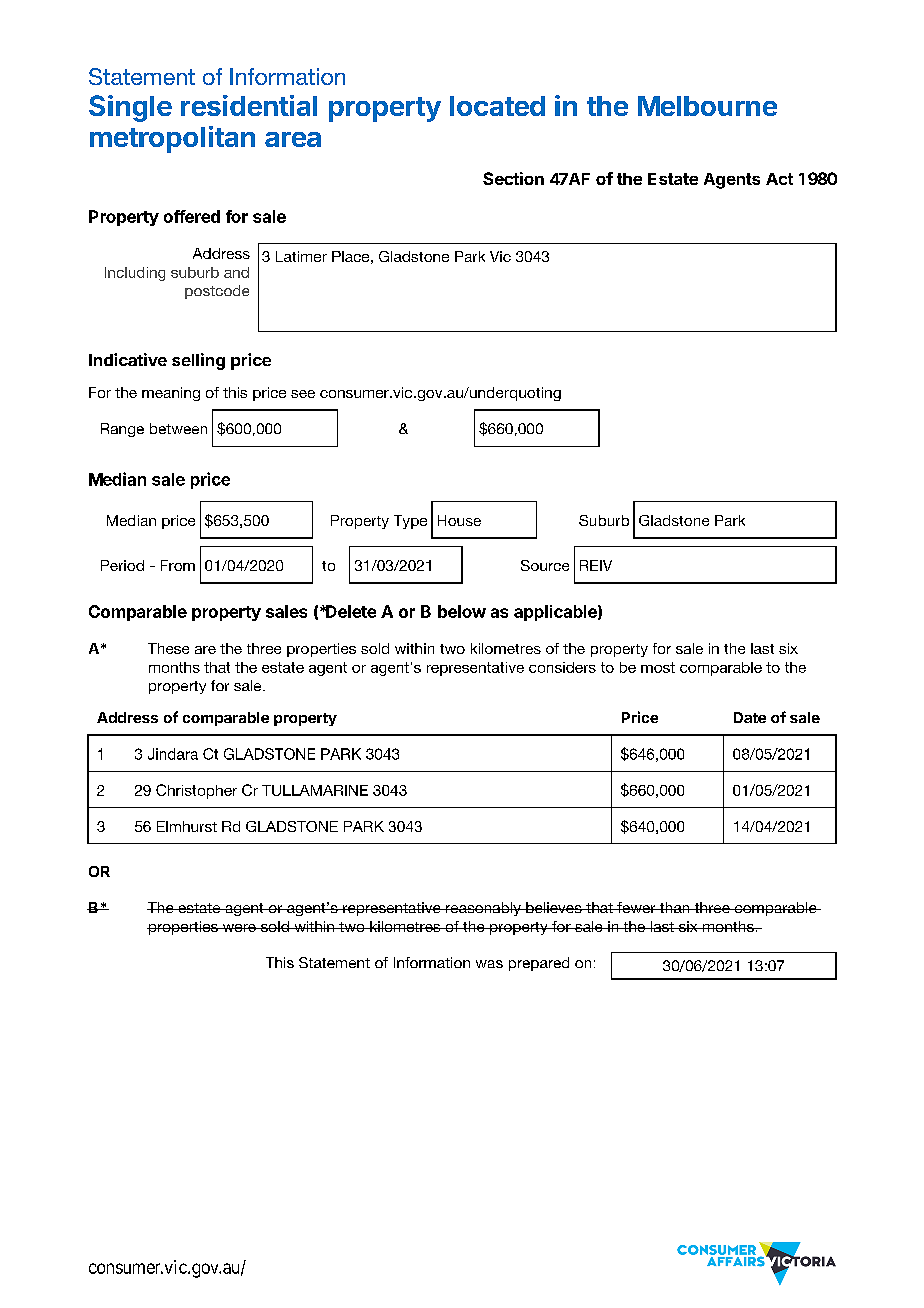  What do you see at coordinates (707, 106) in the screenshot?
I see `Melbourne` at bounding box center [707, 106].
